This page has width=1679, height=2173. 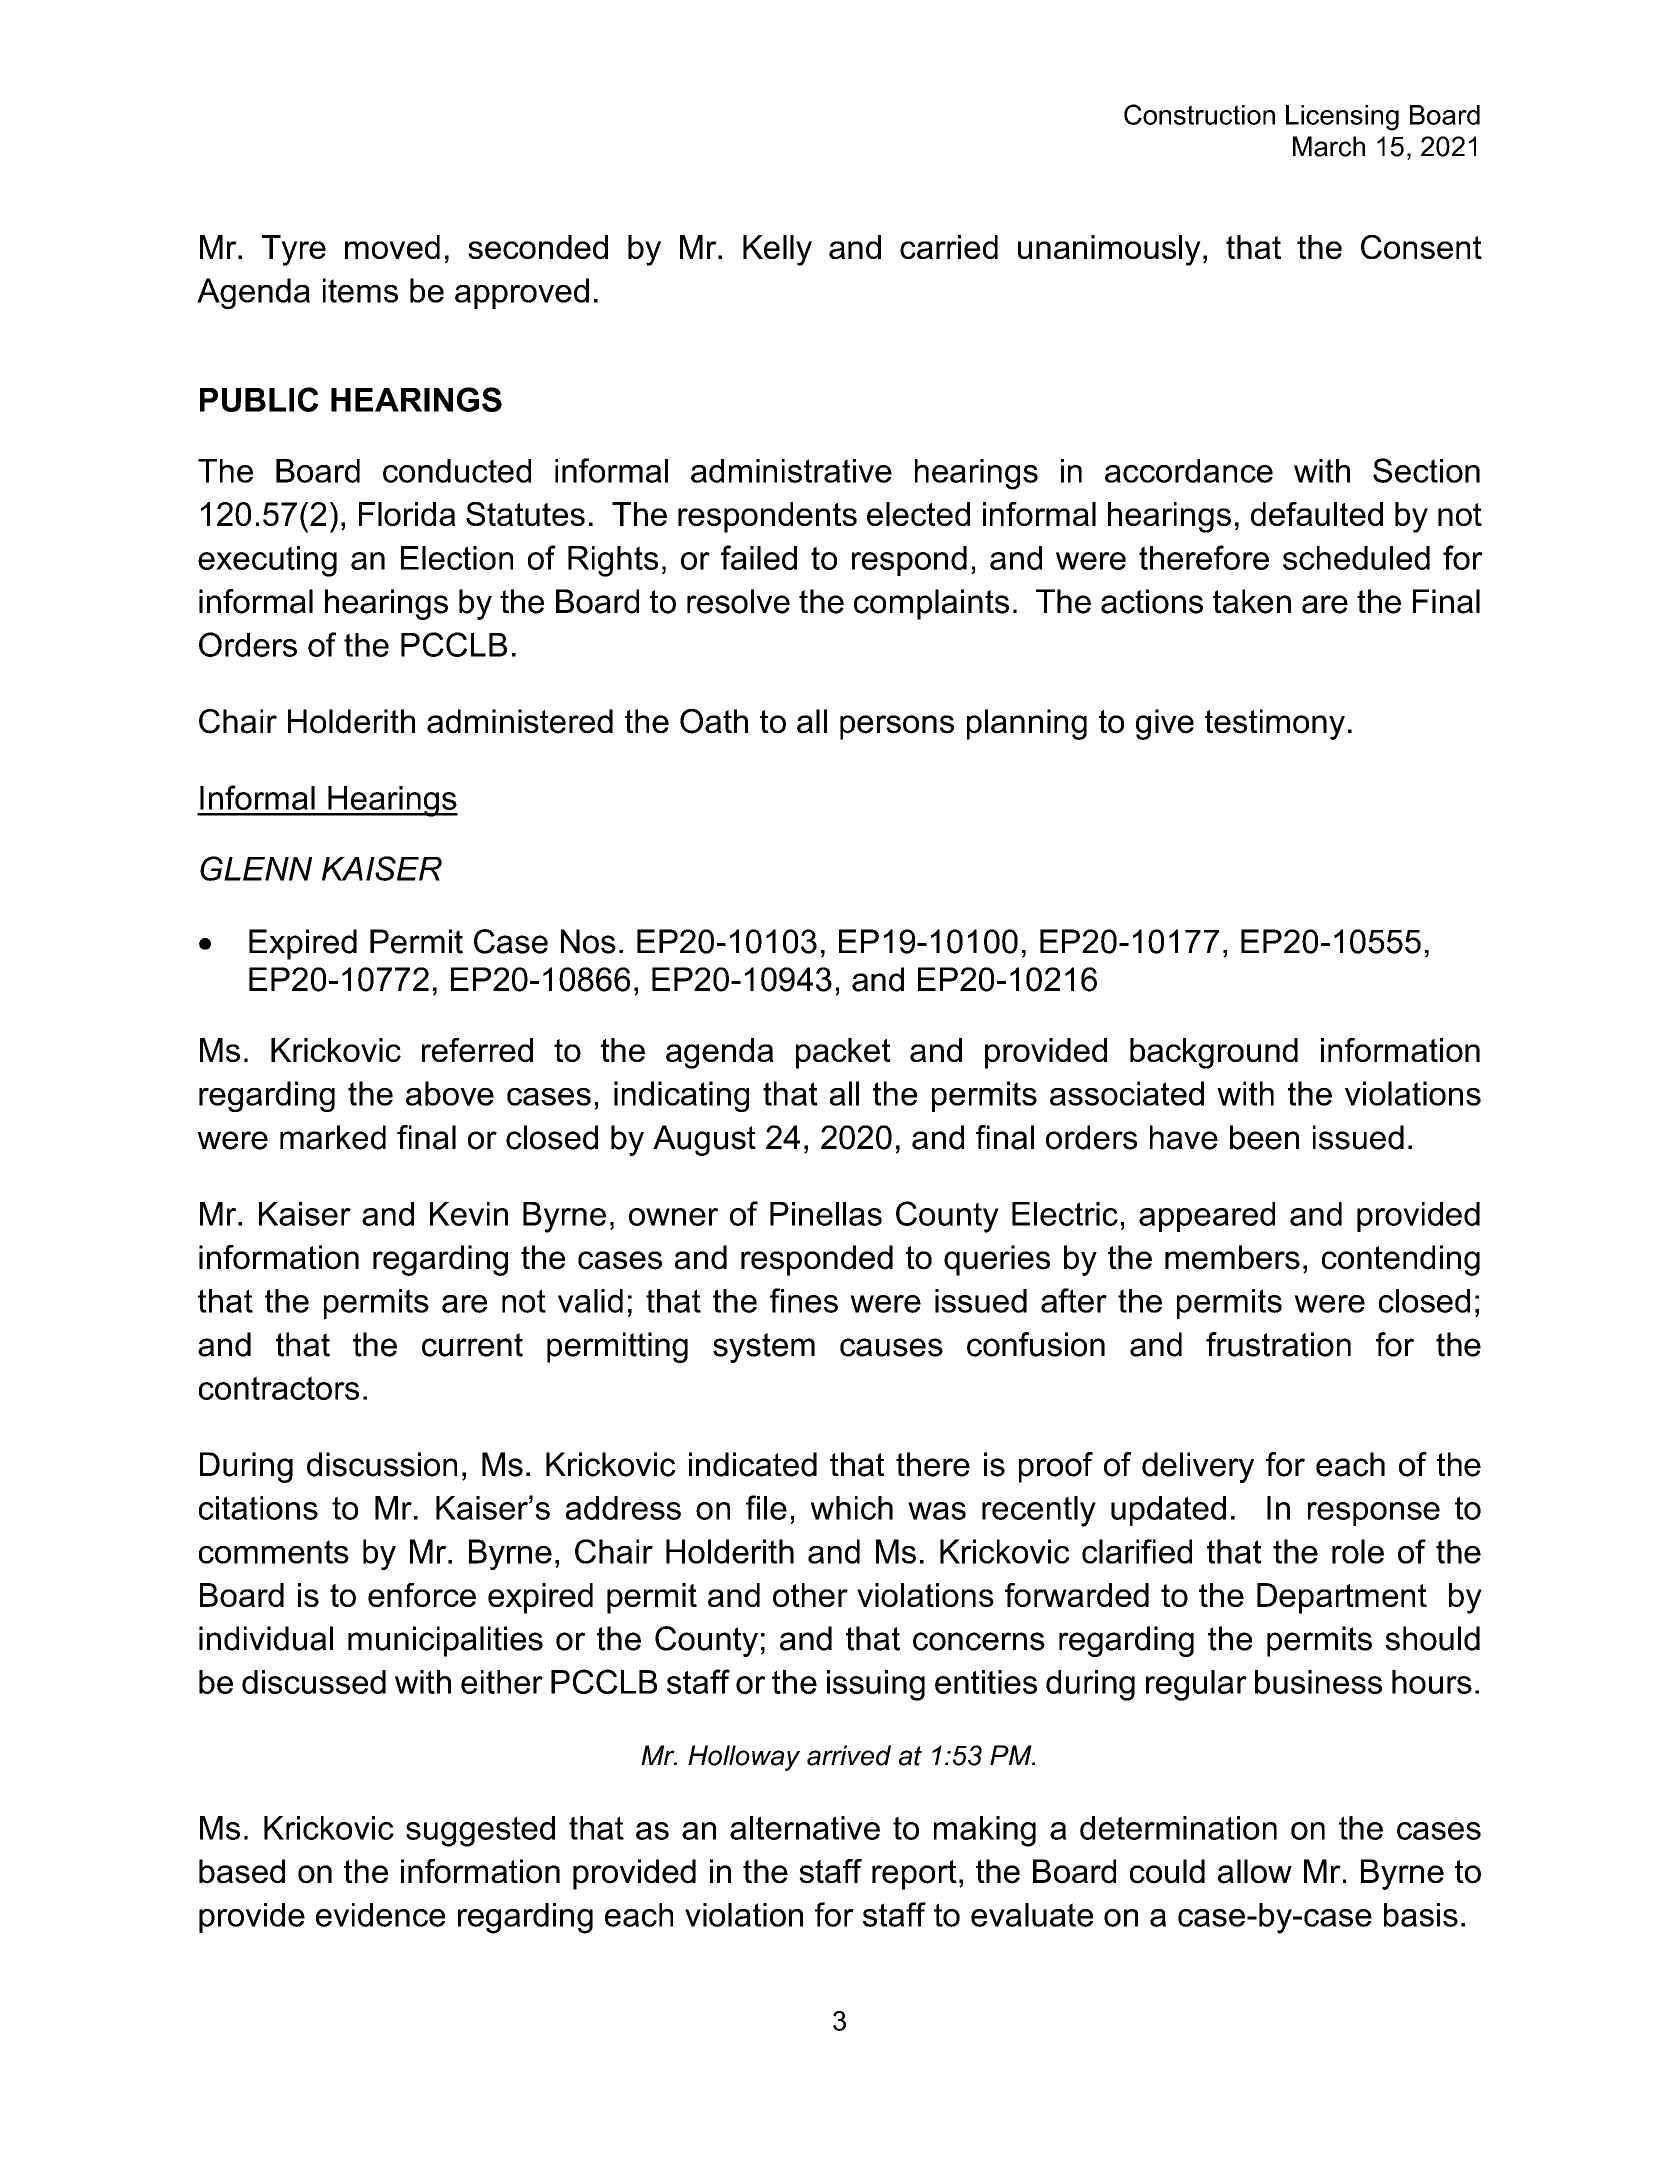 What do you see at coordinates (843, 1053) in the page?
I see `packet` at bounding box center [843, 1053].
